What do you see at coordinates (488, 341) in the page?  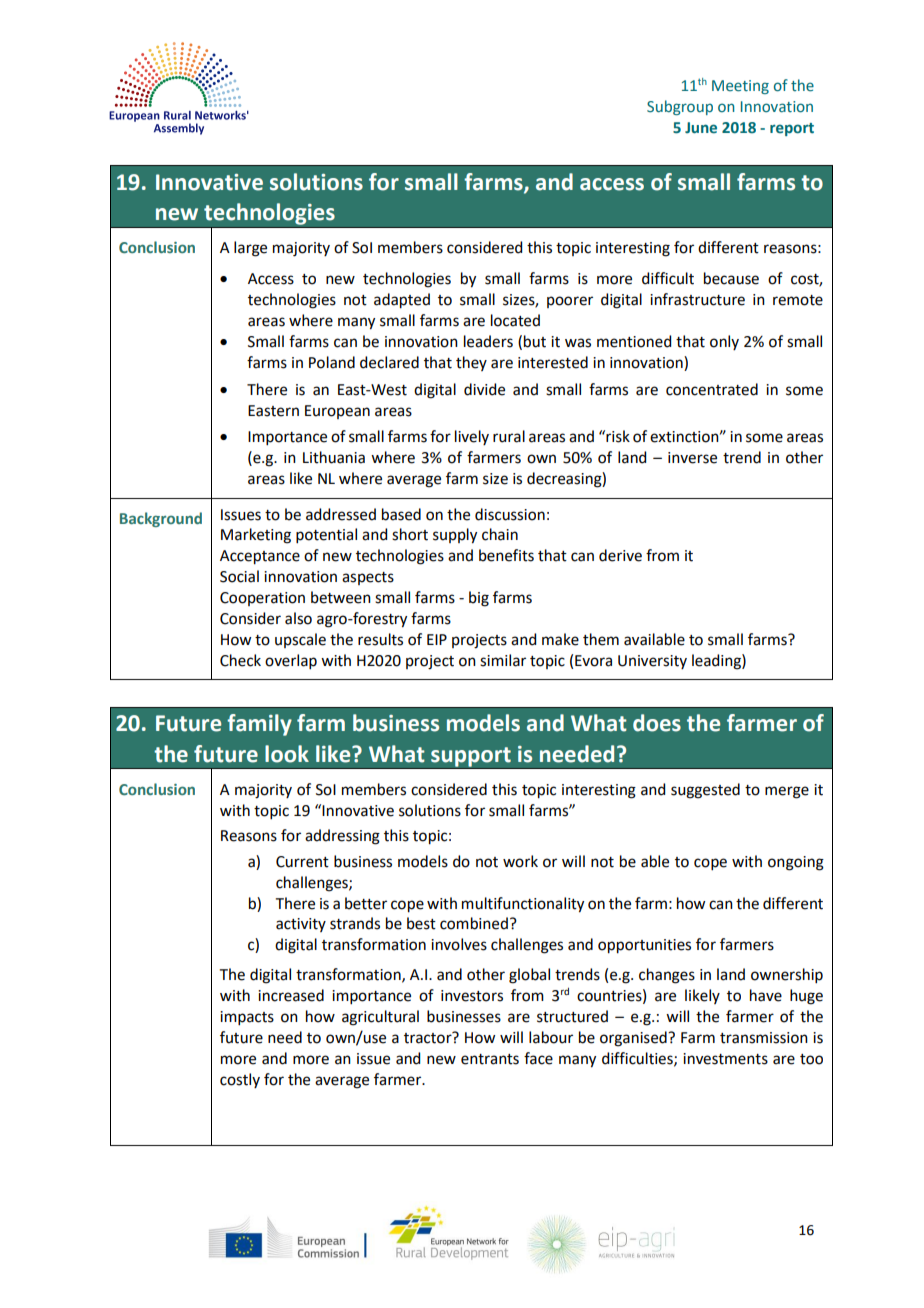 I see `leaders` at bounding box center [488, 341].
